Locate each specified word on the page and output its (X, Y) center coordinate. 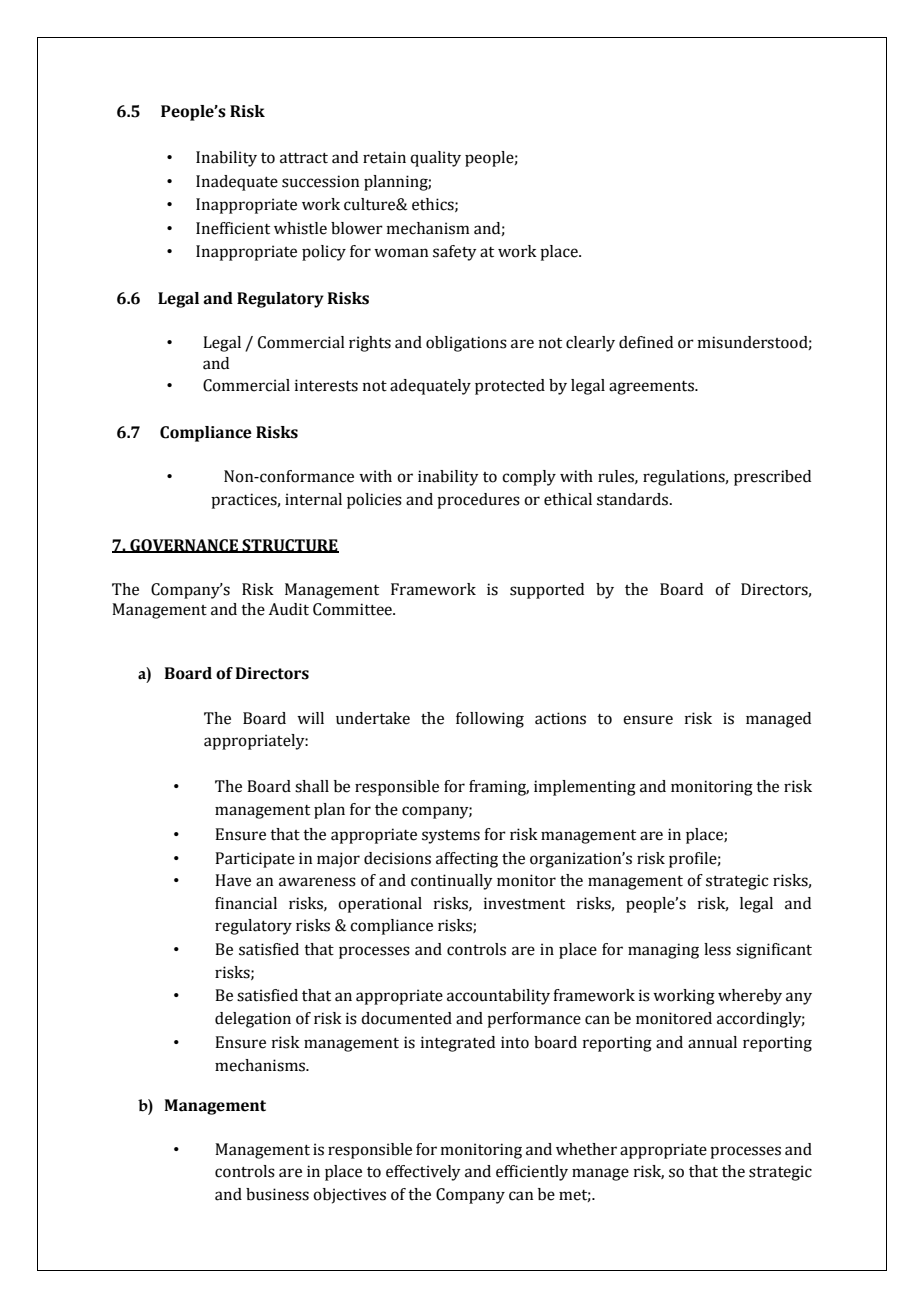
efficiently (532, 1173)
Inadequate (237, 183)
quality (435, 159)
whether (586, 1149)
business (277, 1194)
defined (646, 342)
